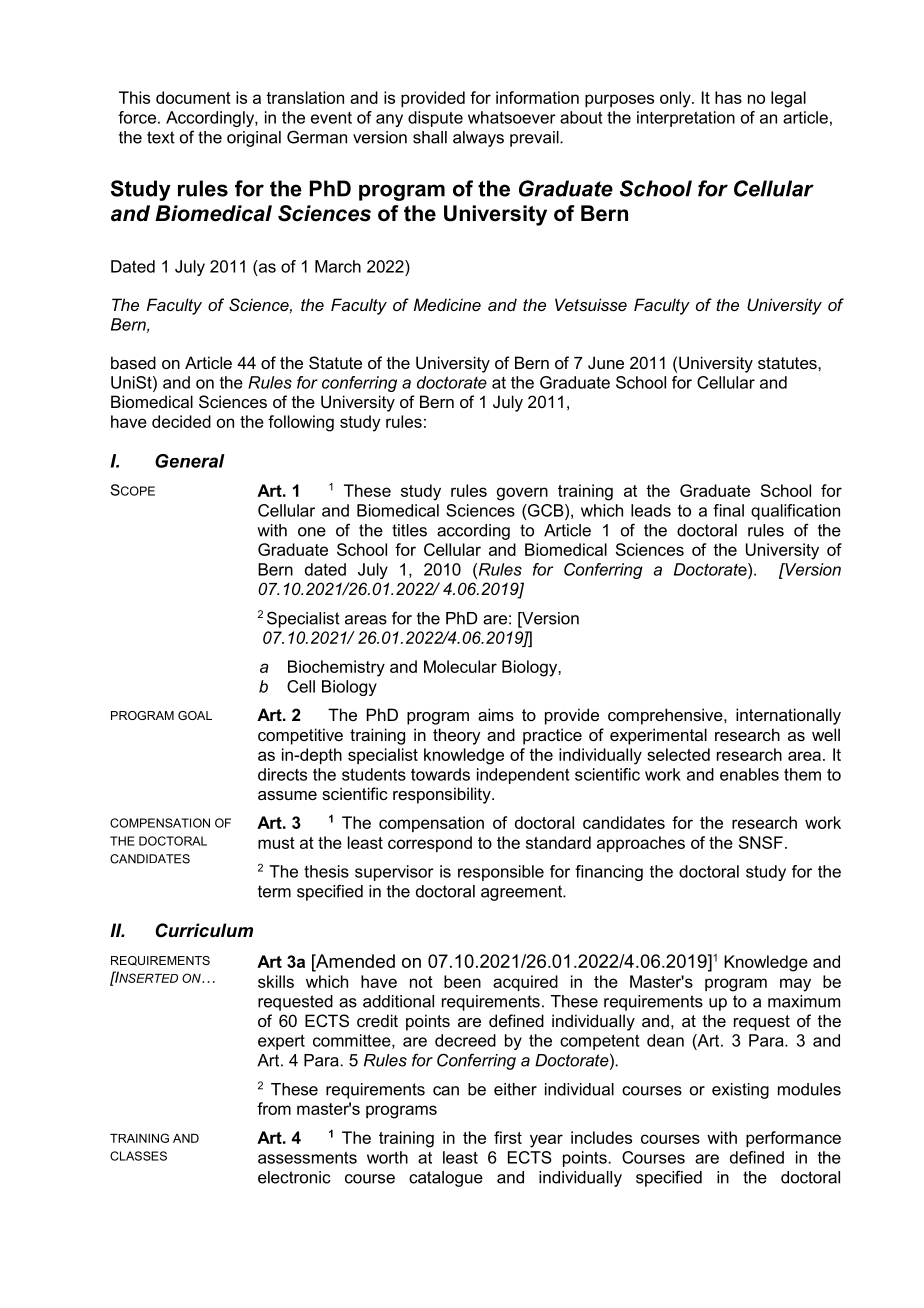  Describe the element at coordinates (274, 1108) in the image. I see `from` at that location.
